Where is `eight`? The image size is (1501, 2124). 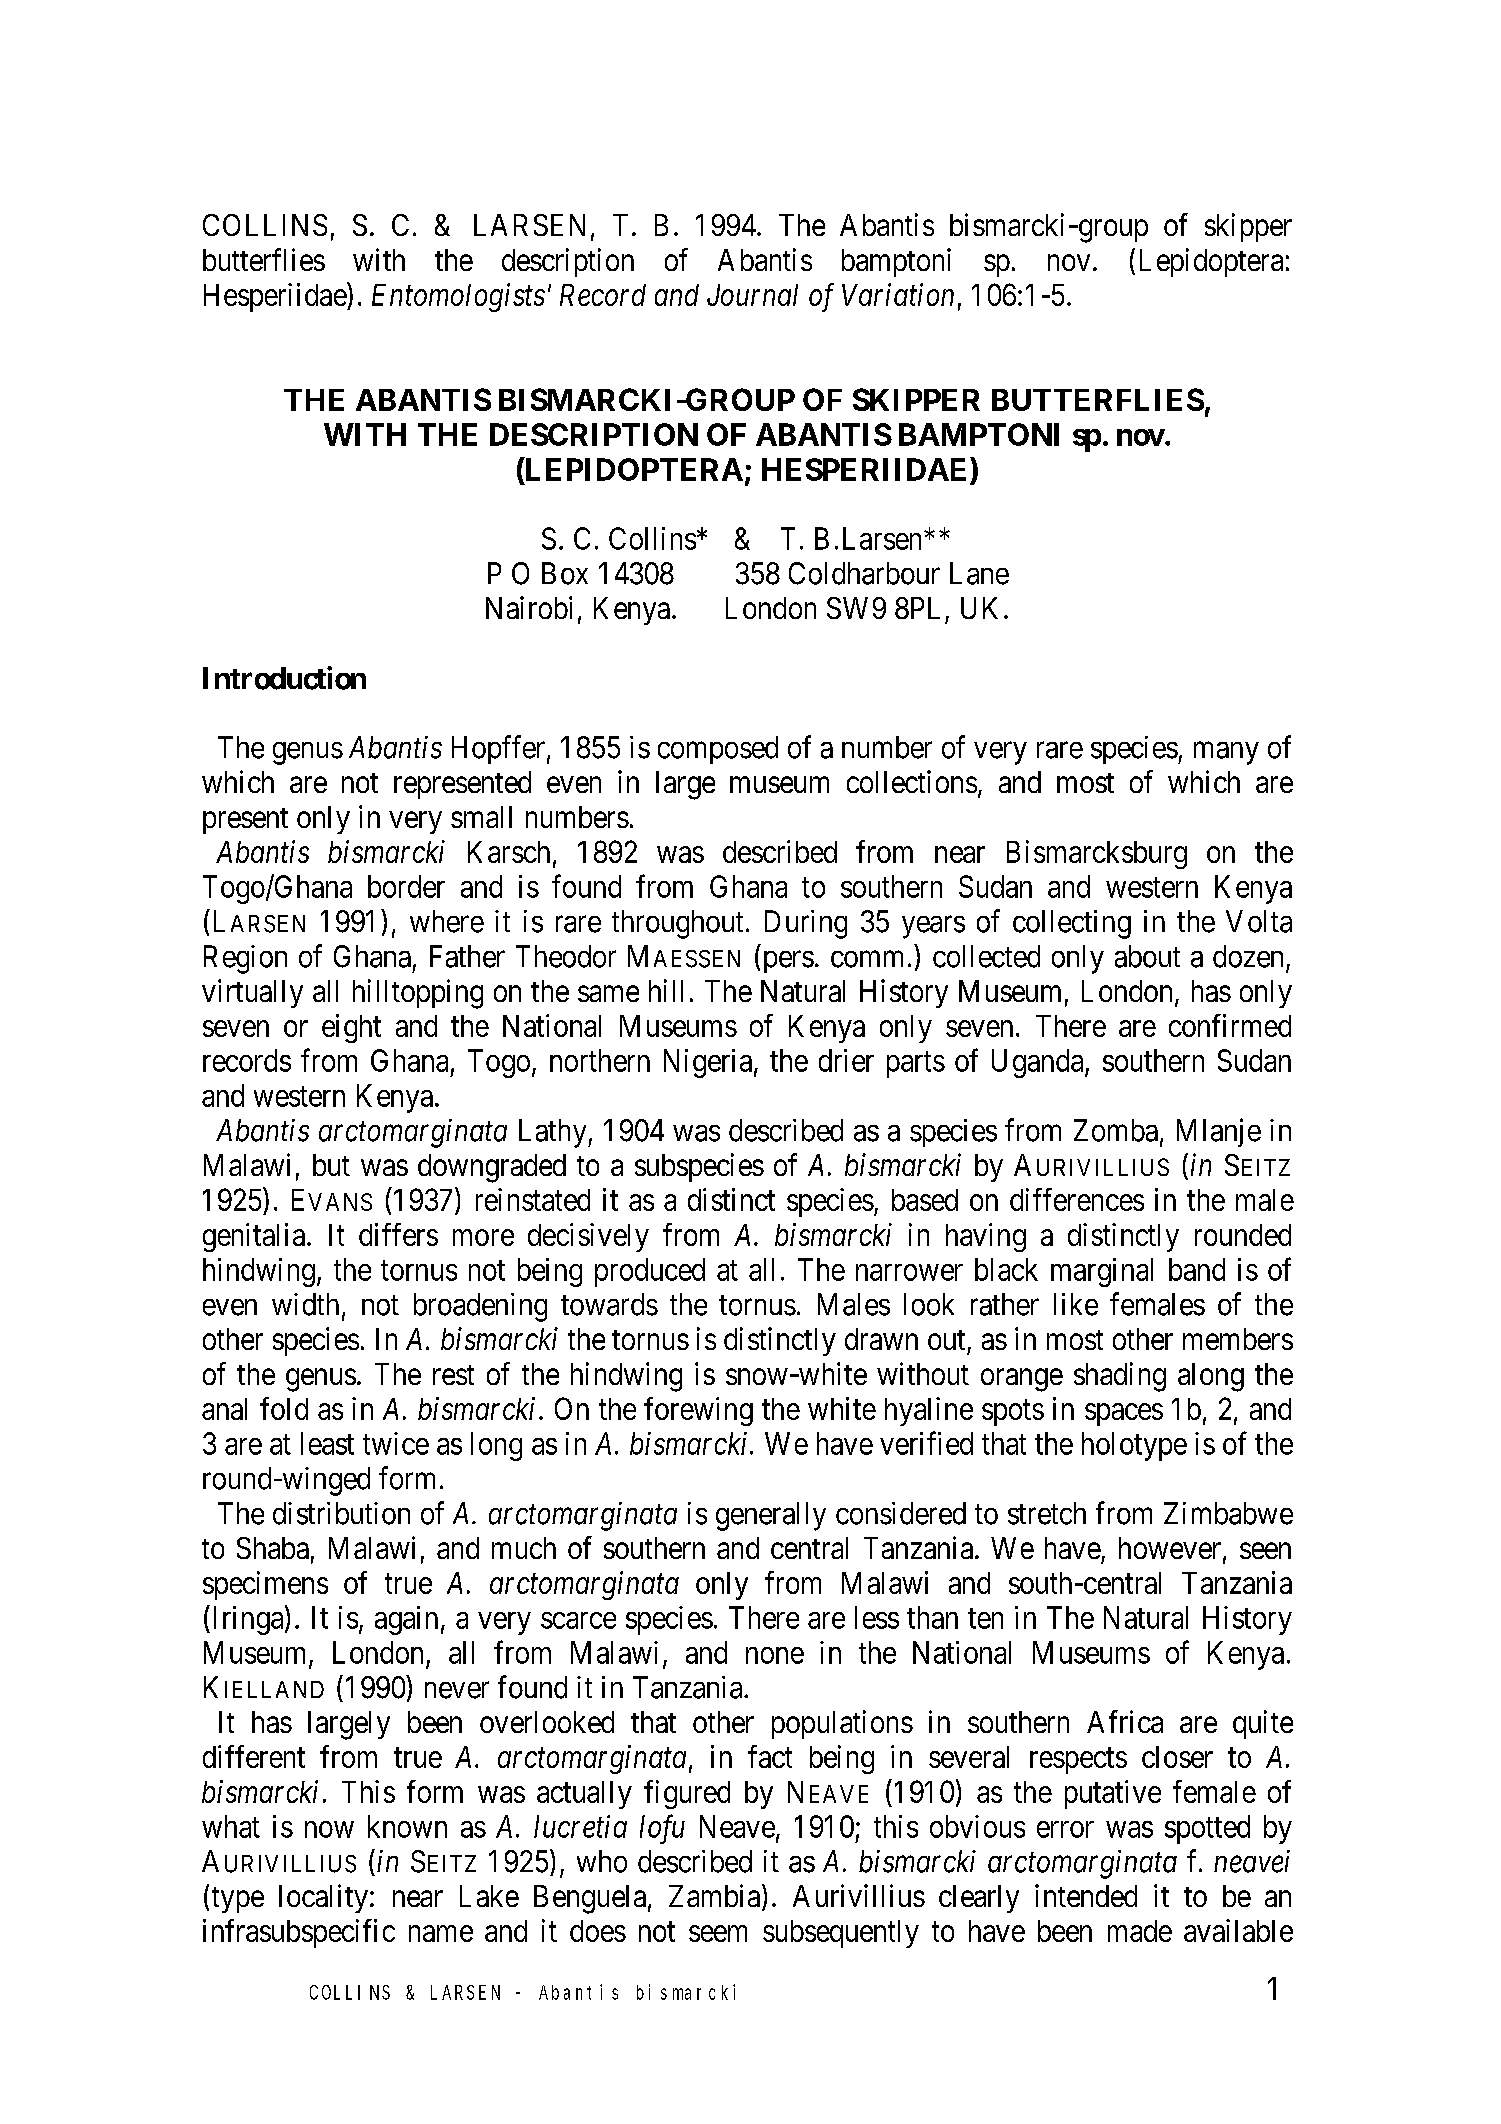 eight is located at coordinates (351, 1028).
